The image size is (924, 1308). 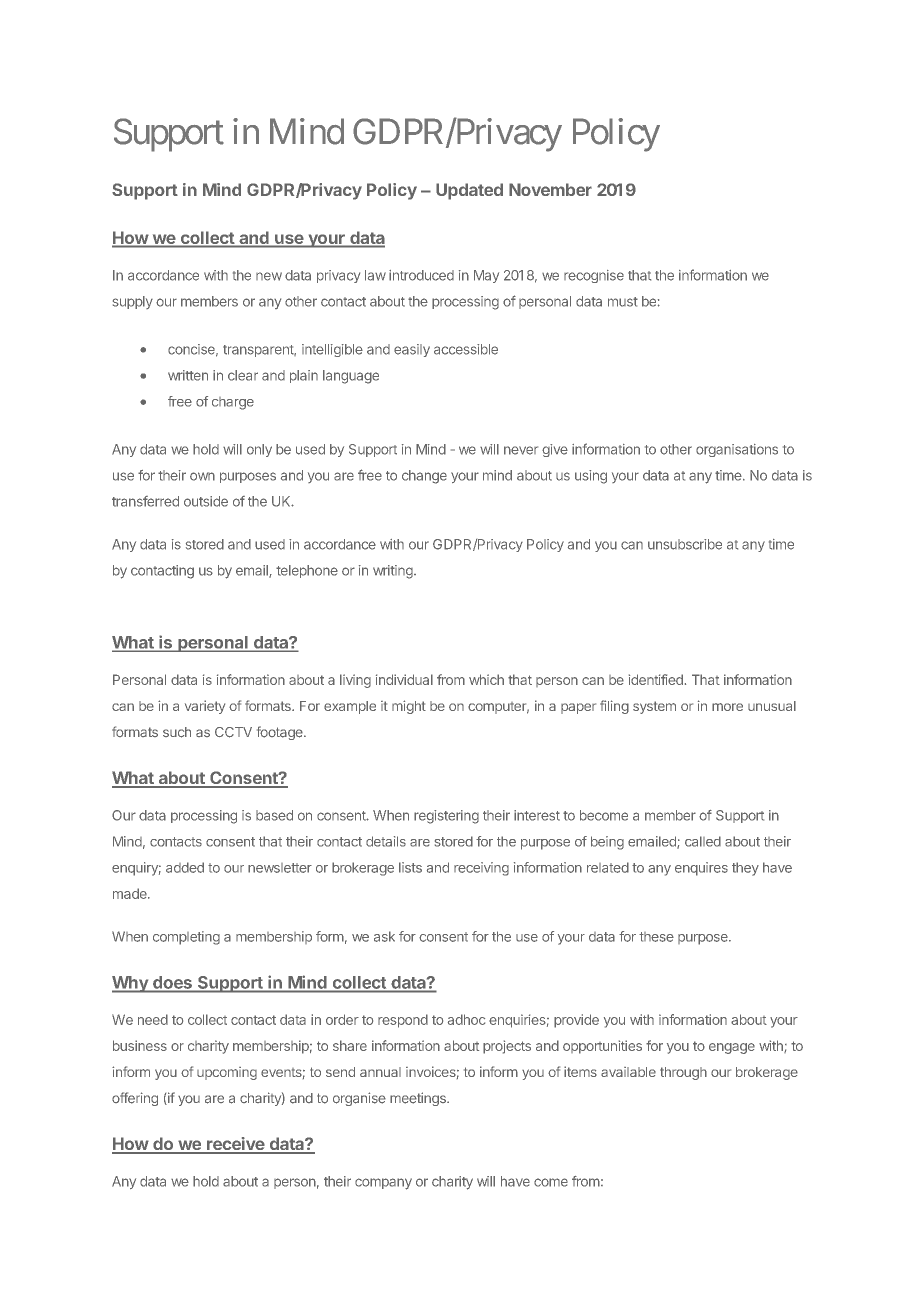 What do you see at coordinates (469, 191) in the screenshot?
I see `Updated` at bounding box center [469, 191].
